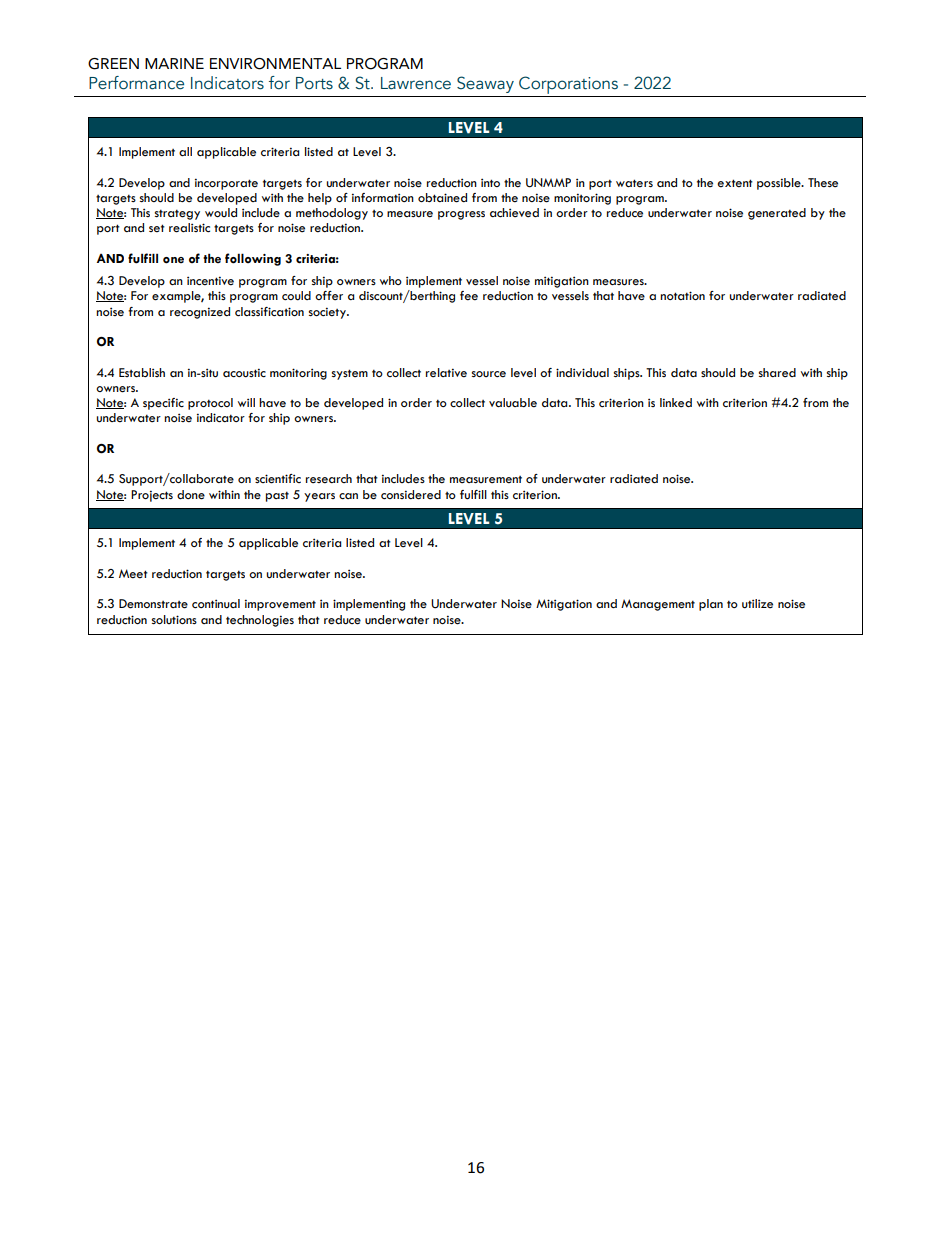 This image has width=952, height=1233. Describe the element at coordinates (485, 84) in the image. I see `Seaway` at that location.
